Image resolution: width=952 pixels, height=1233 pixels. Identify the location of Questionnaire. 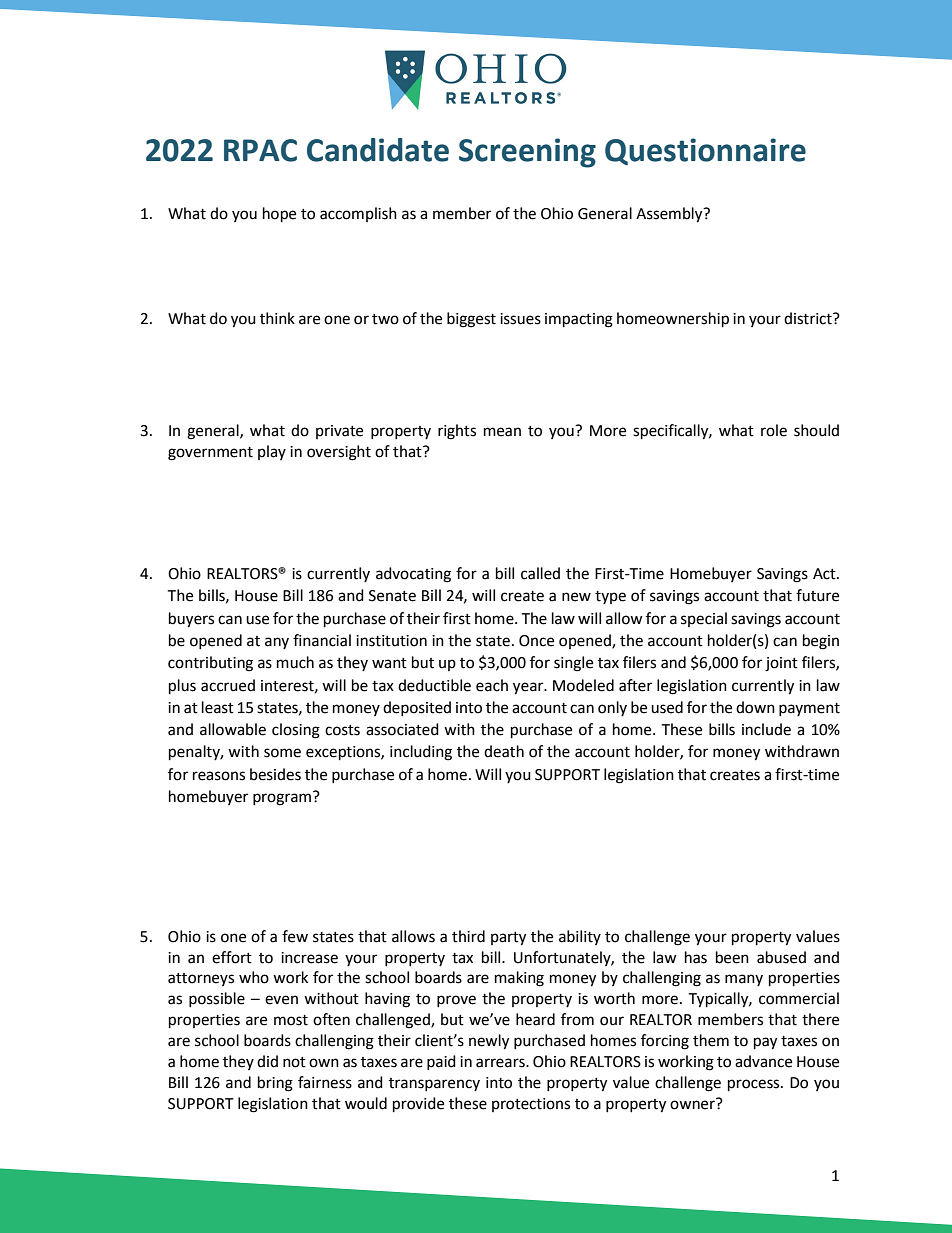
(705, 151).
